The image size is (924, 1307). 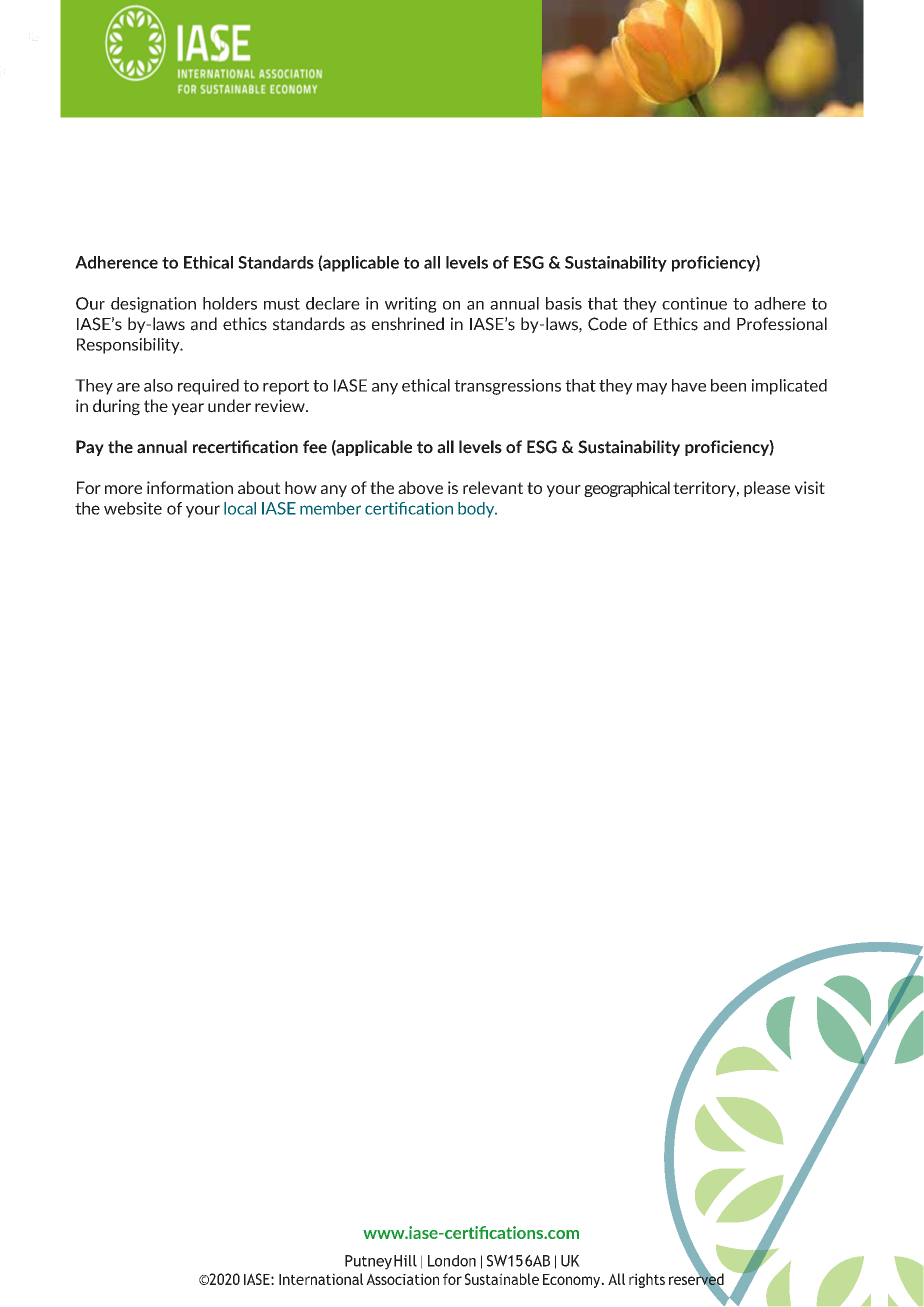 What do you see at coordinates (133, 508) in the page?
I see `website` at bounding box center [133, 508].
